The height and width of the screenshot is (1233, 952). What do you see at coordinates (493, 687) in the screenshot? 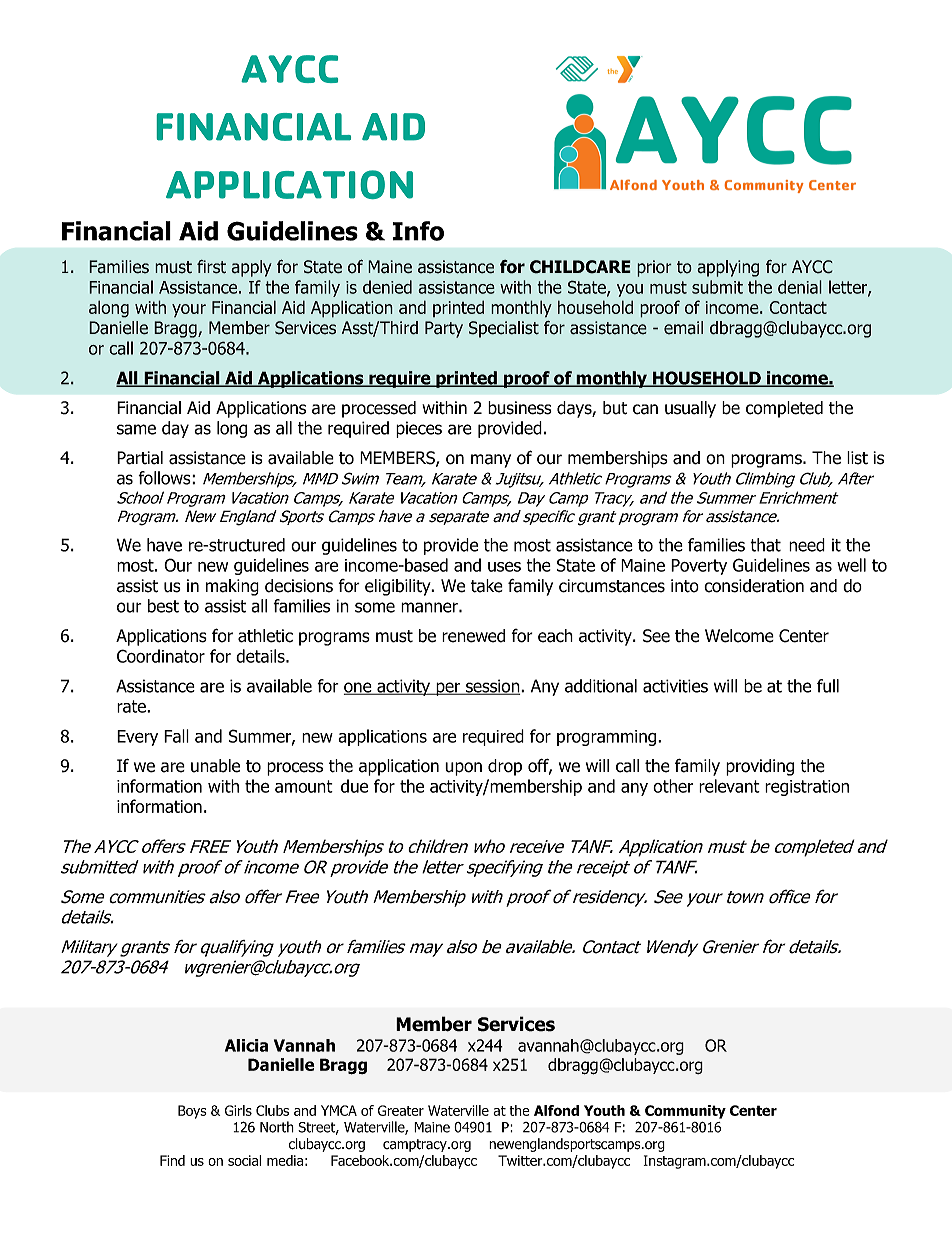
I see `session` at bounding box center [493, 687].
